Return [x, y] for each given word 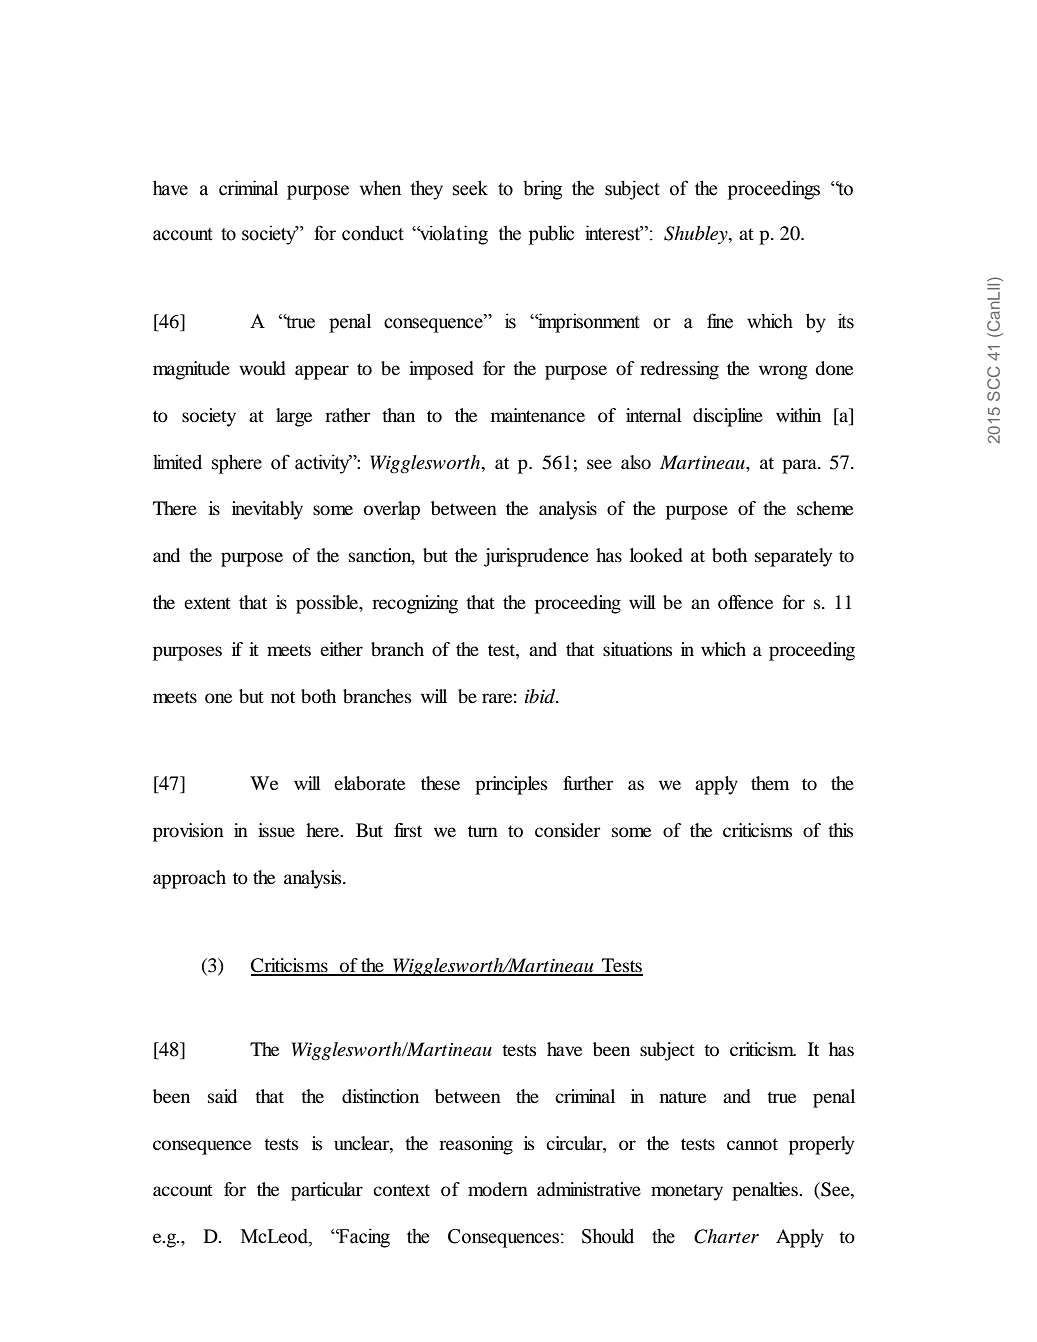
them [770, 783]
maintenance [538, 415]
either [341, 649]
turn [483, 831]
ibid [541, 696]
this [840, 830]
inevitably [267, 510]
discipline [728, 417]
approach [189, 879]
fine [720, 321]
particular [327, 1191]
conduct [373, 233]
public [551, 235]
